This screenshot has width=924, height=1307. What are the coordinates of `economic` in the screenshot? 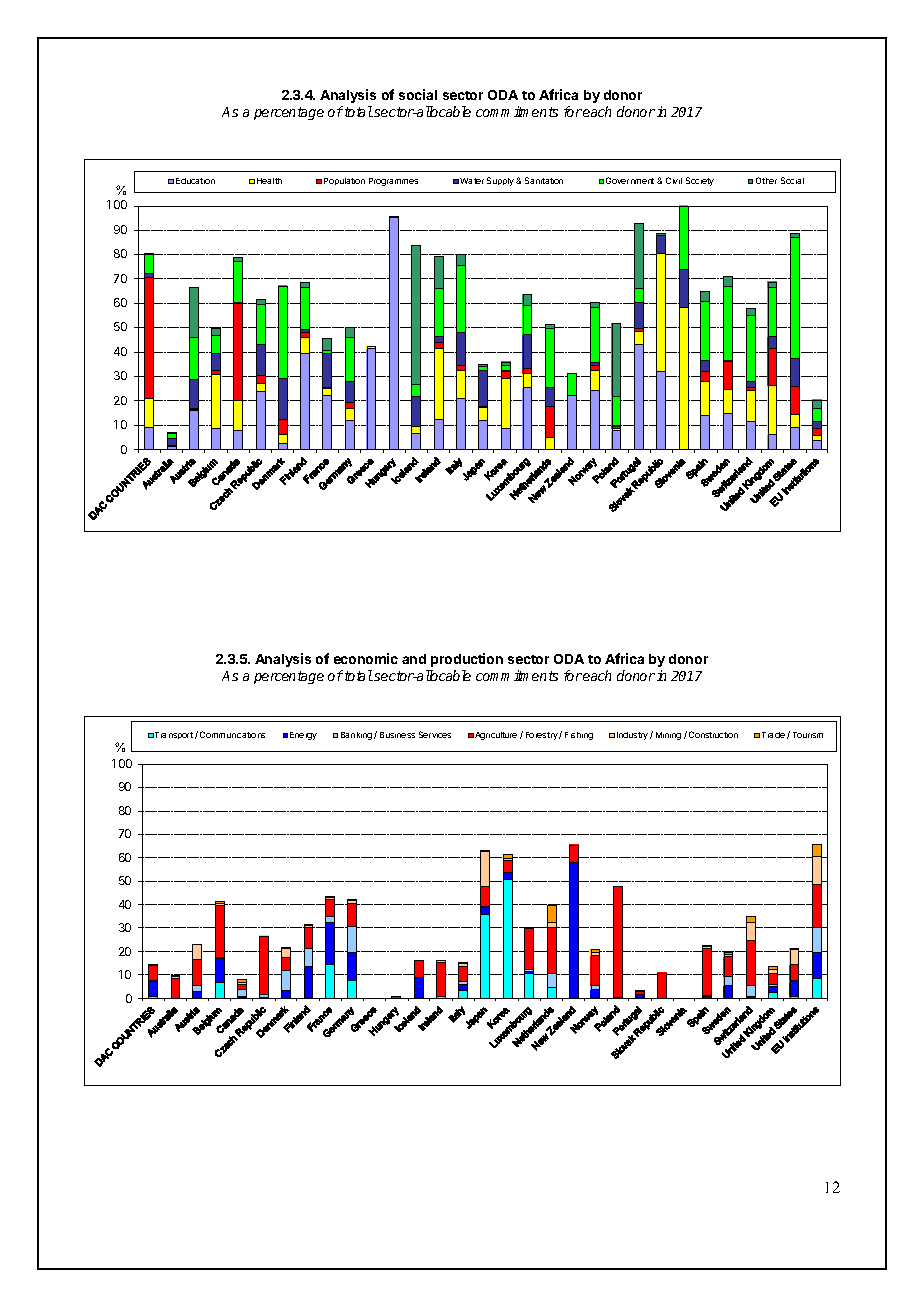 It's located at (366, 658).
